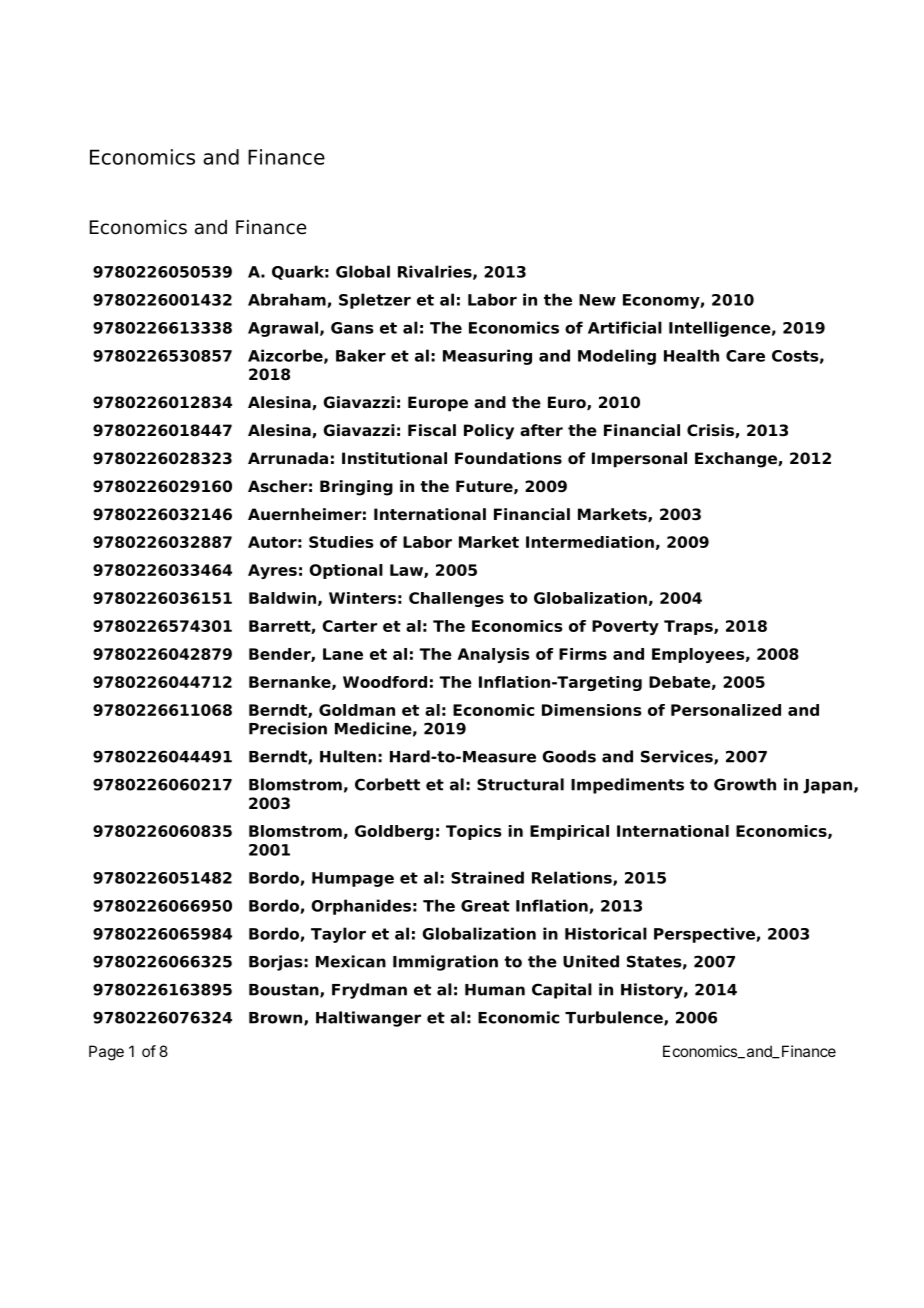 The width and height of the page is (924, 1308). Describe the element at coordinates (745, 356) in the page. I see `Care` at that location.
